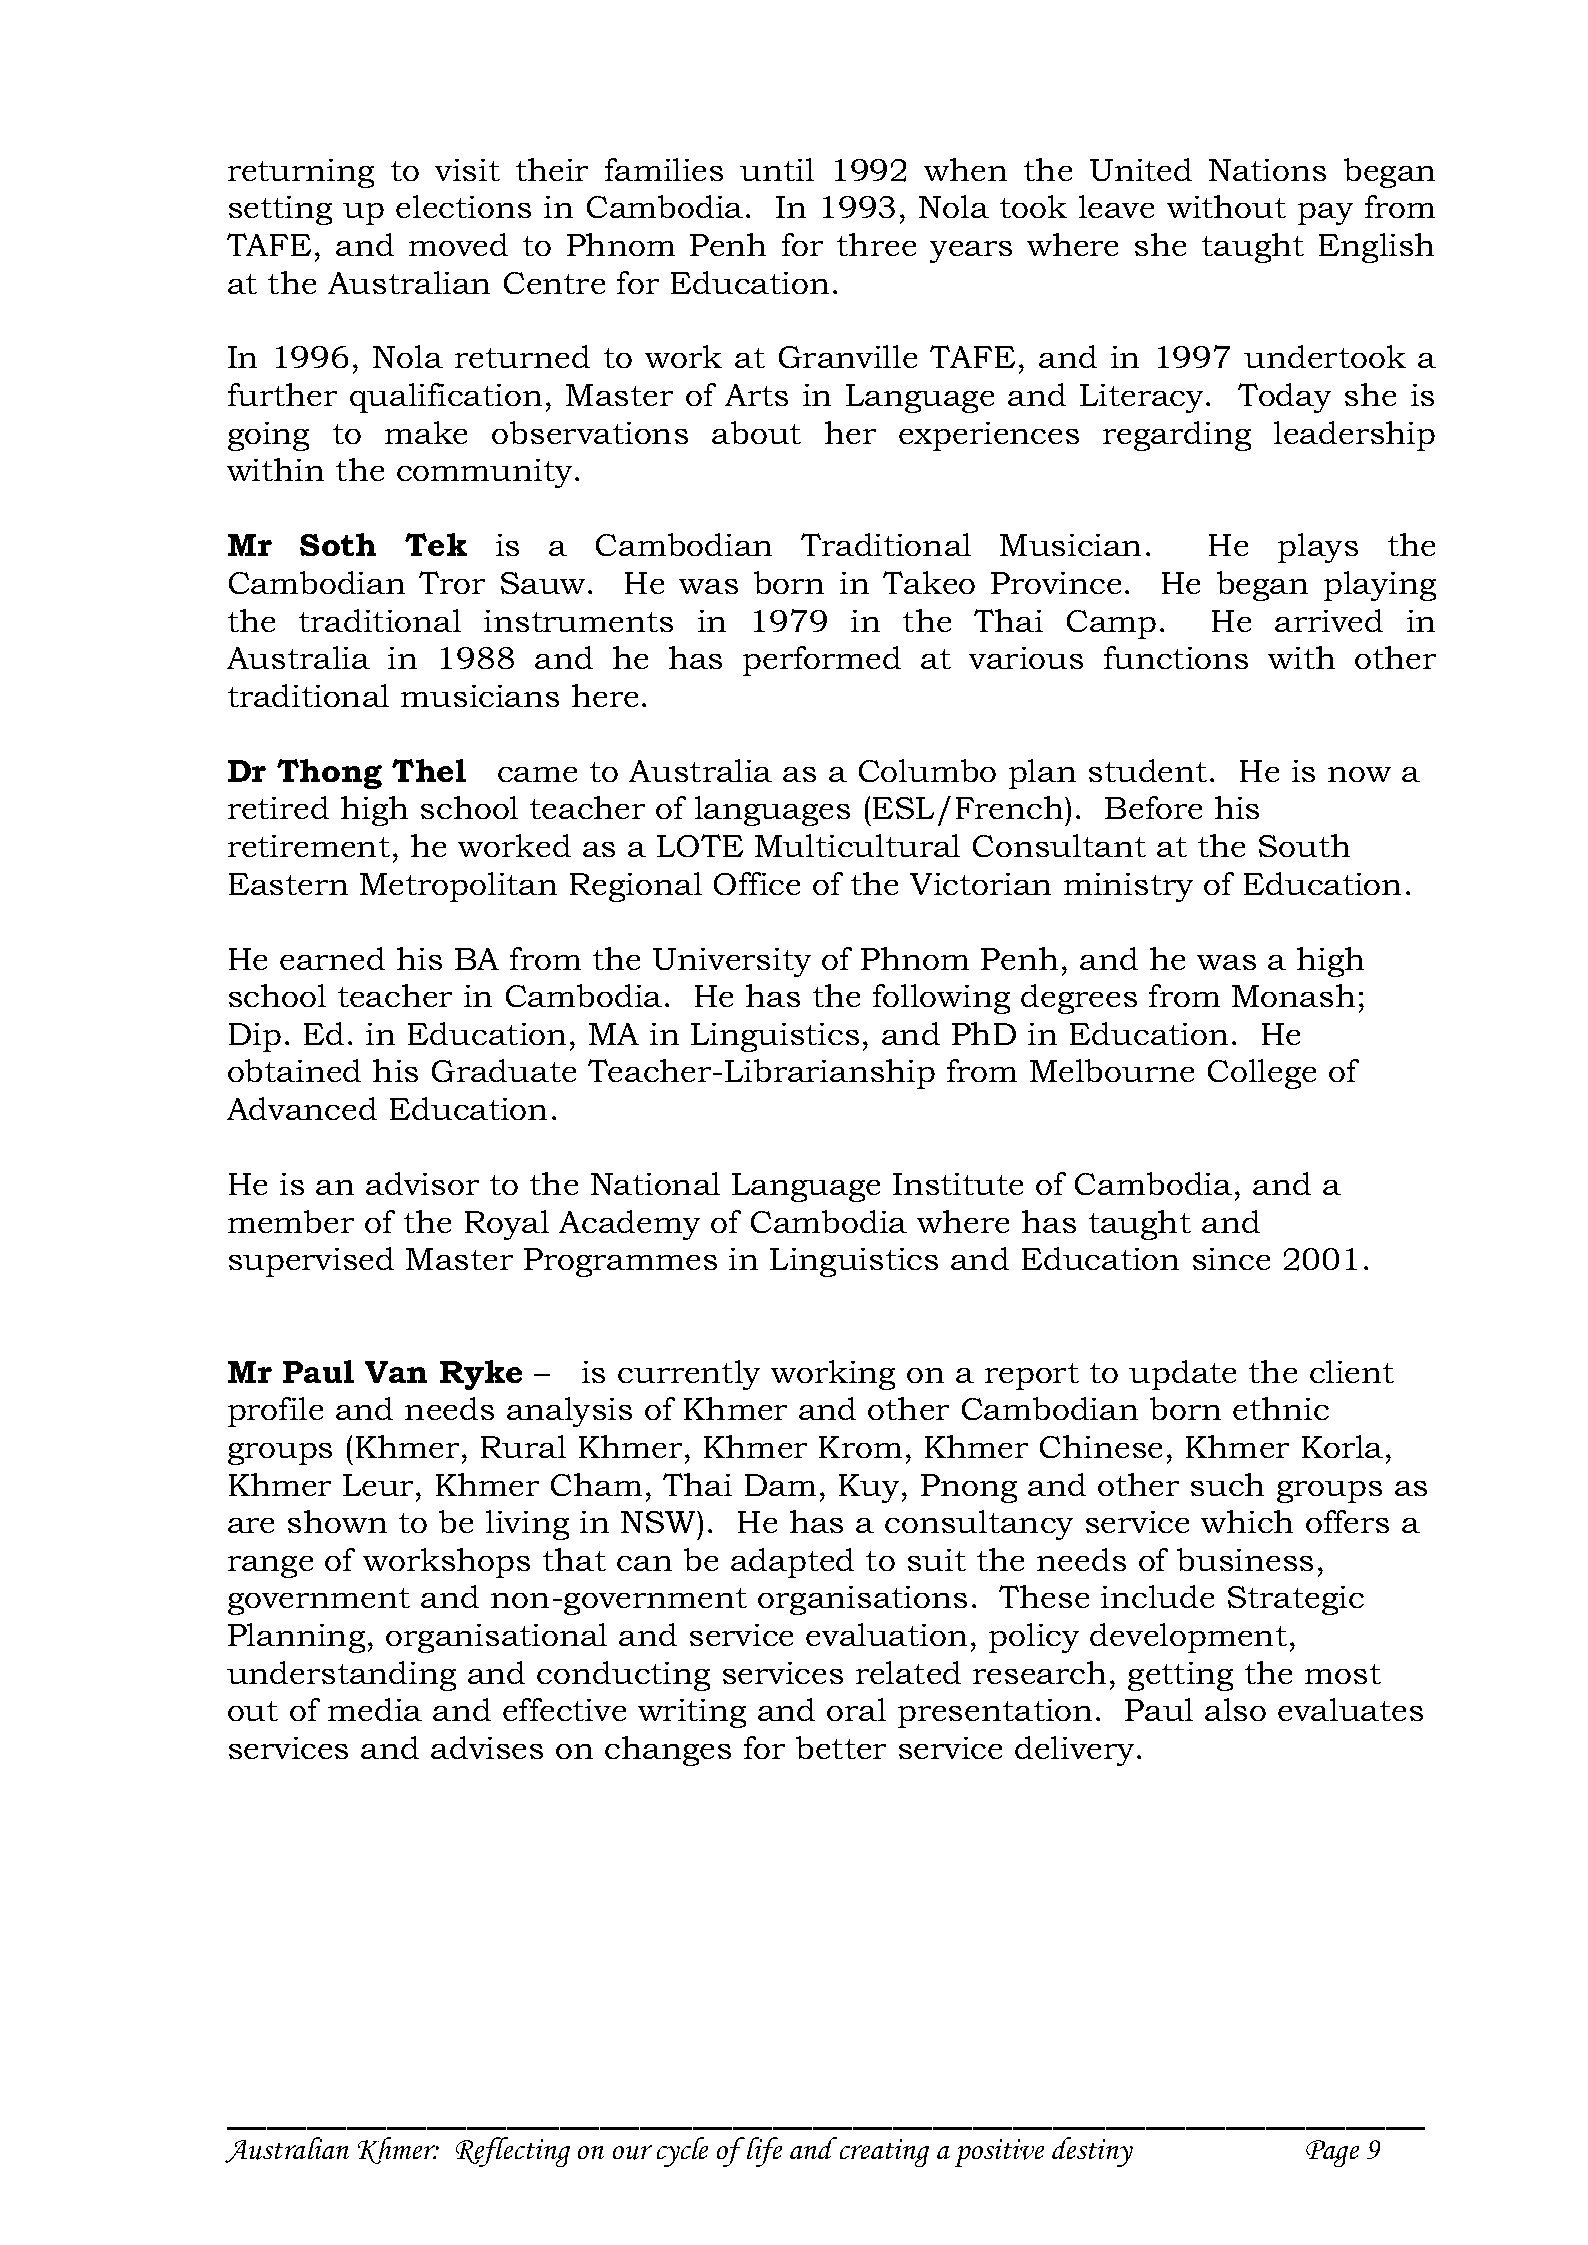 The height and width of the screenshot is (2245, 1588). What do you see at coordinates (378, 1485) in the screenshot?
I see `Leur` at bounding box center [378, 1485].
